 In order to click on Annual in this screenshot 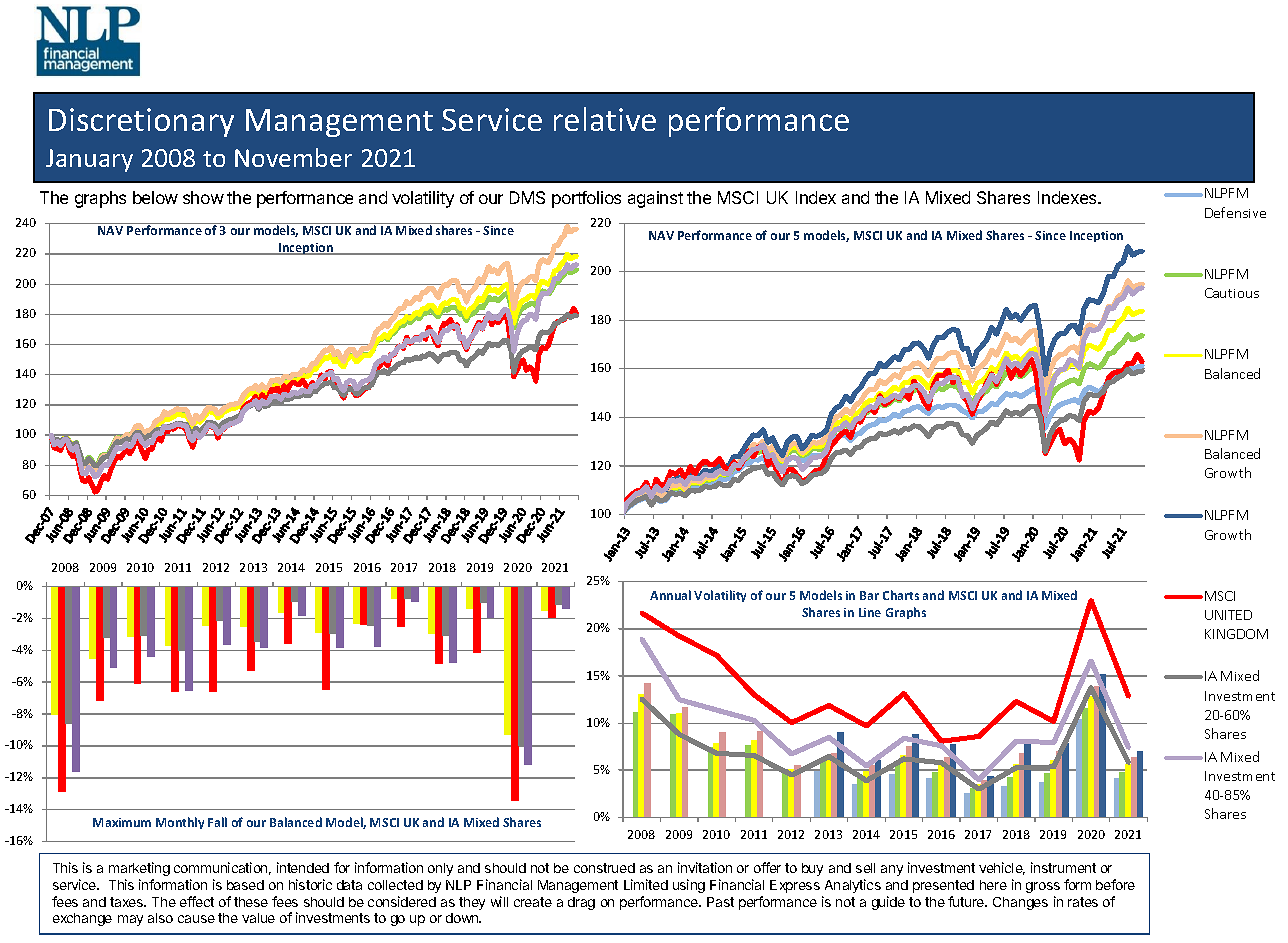, I will do `click(670, 595)`.
